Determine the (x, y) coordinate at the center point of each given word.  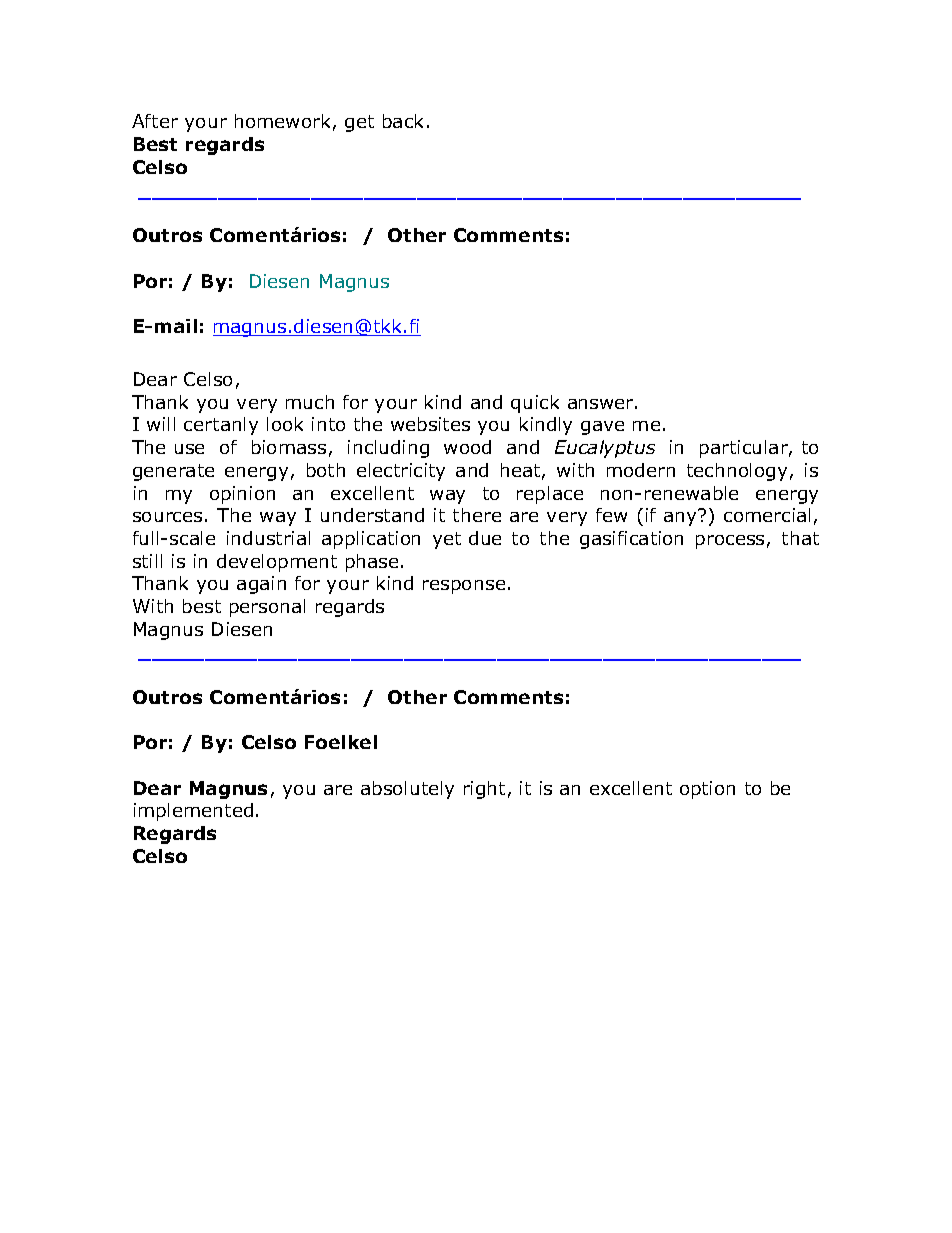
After (155, 121)
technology (737, 472)
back (403, 121)
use (189, 449)
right (484, 790)
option (707, 790)
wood (467, 447)
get (359, 123)
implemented (193, 812)
